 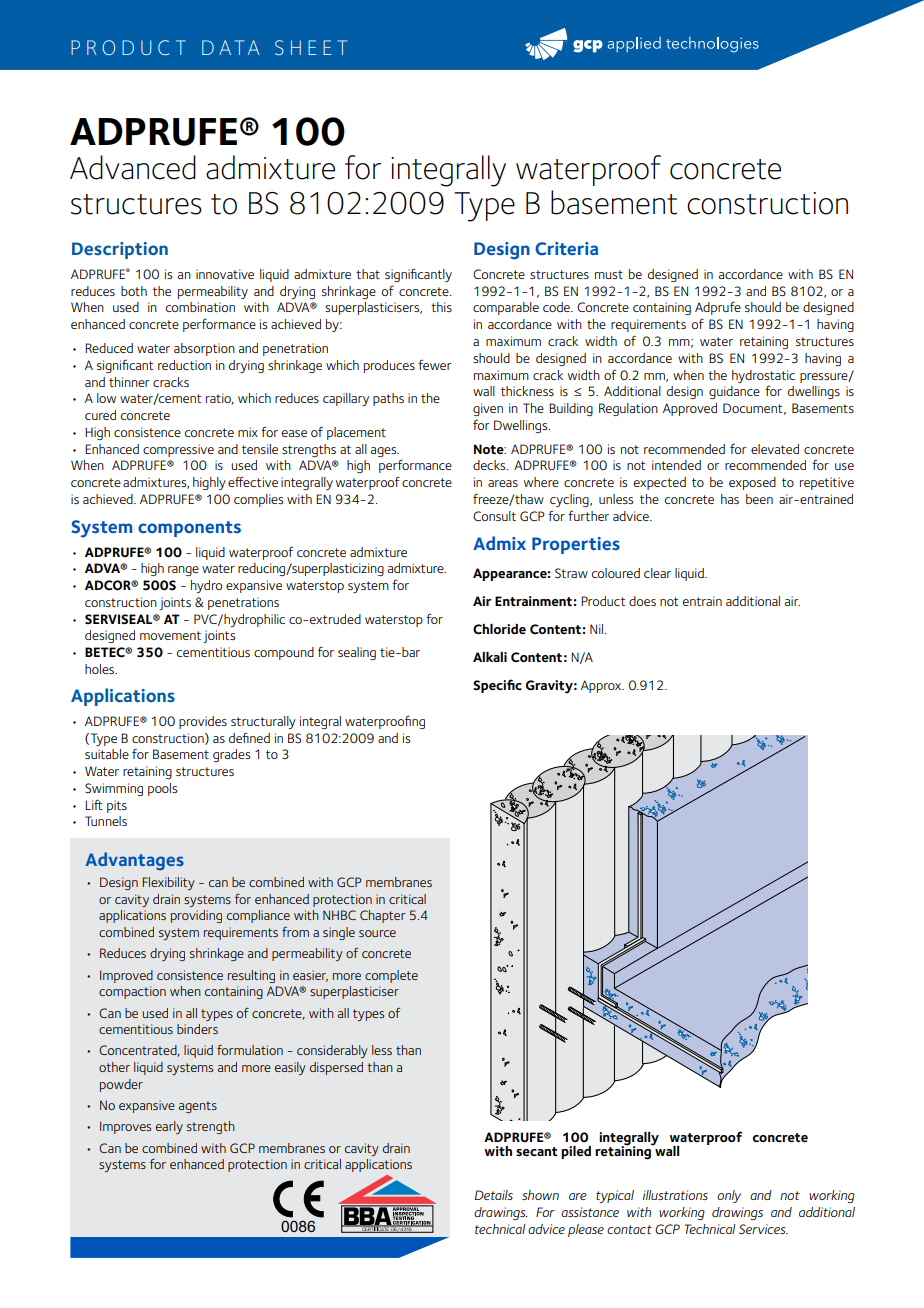 I want to click on Details, so click(x=494, y=1195).
